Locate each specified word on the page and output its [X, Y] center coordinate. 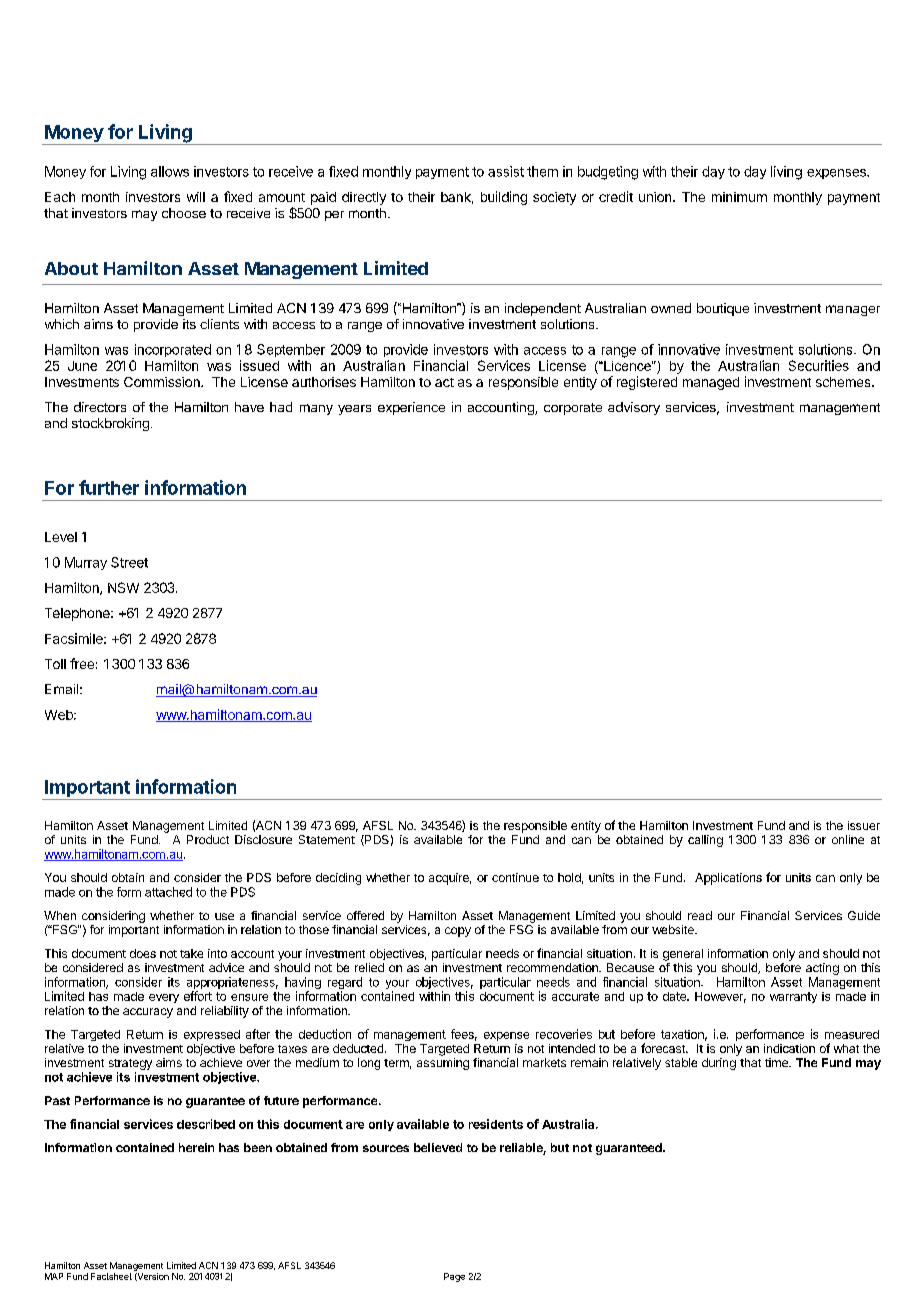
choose [184, 213]
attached [168, 892]
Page [454, 1277]
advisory [634, 408]
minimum [739, 197]
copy [458, 932]
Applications [728, 879]
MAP [54, 1276]
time [777, 1062]
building [504, 198]
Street [129, 562]
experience [411, 408]
